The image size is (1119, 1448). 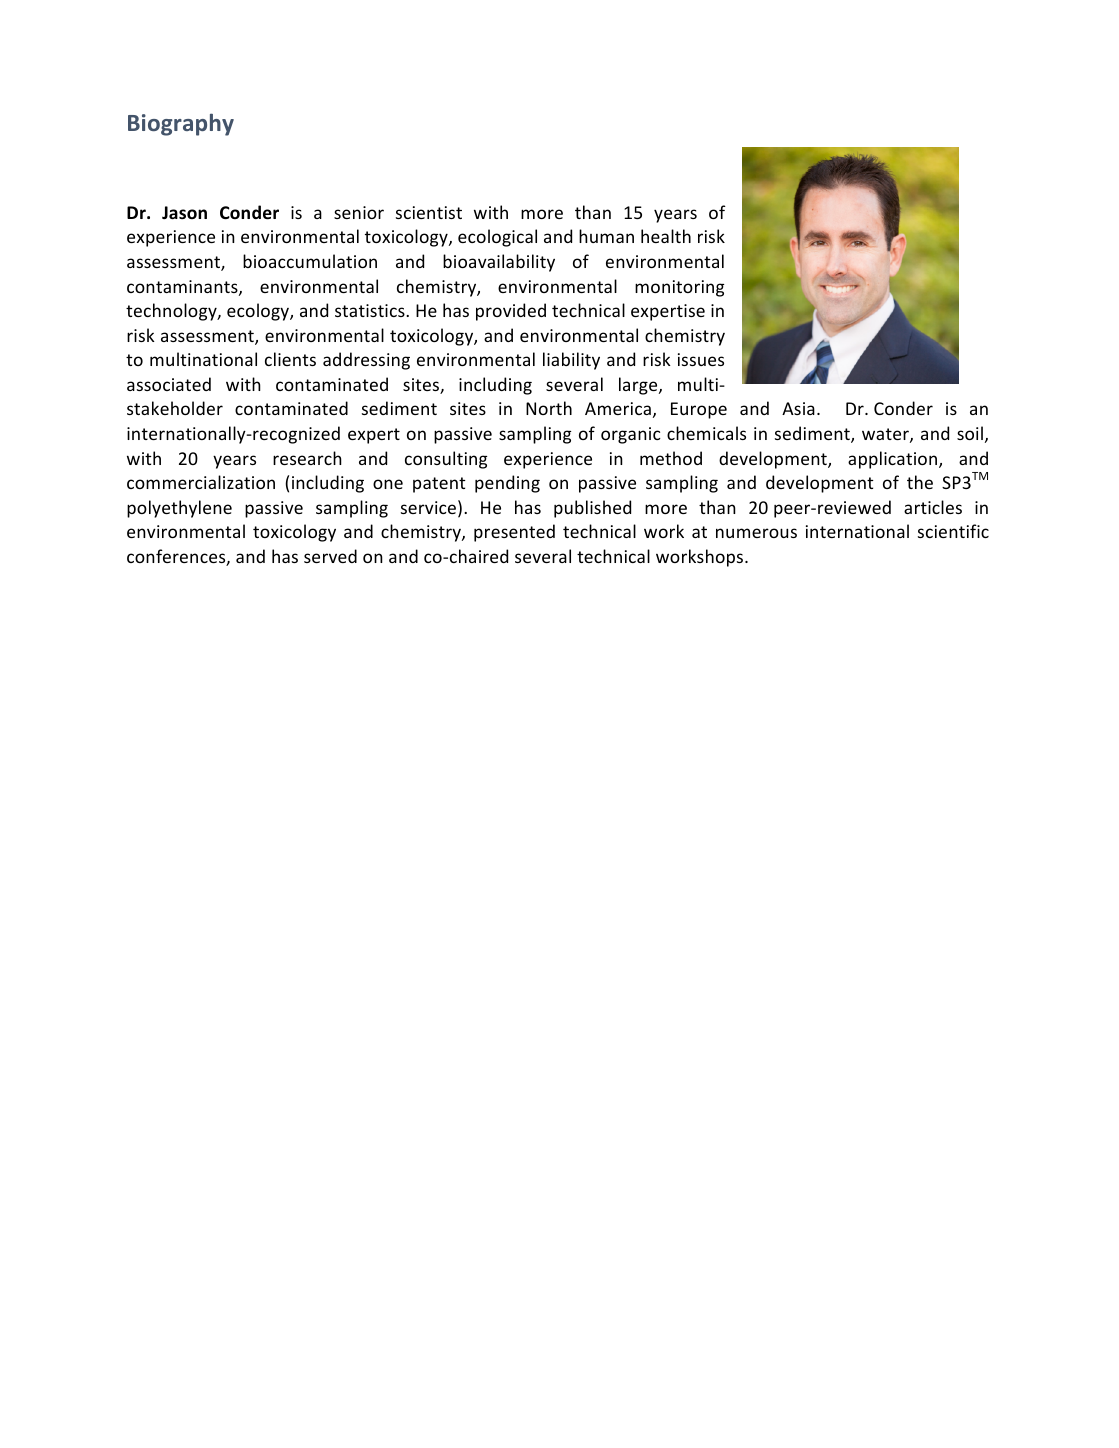 I want to click on Asia, so click(x=798, y=408).
